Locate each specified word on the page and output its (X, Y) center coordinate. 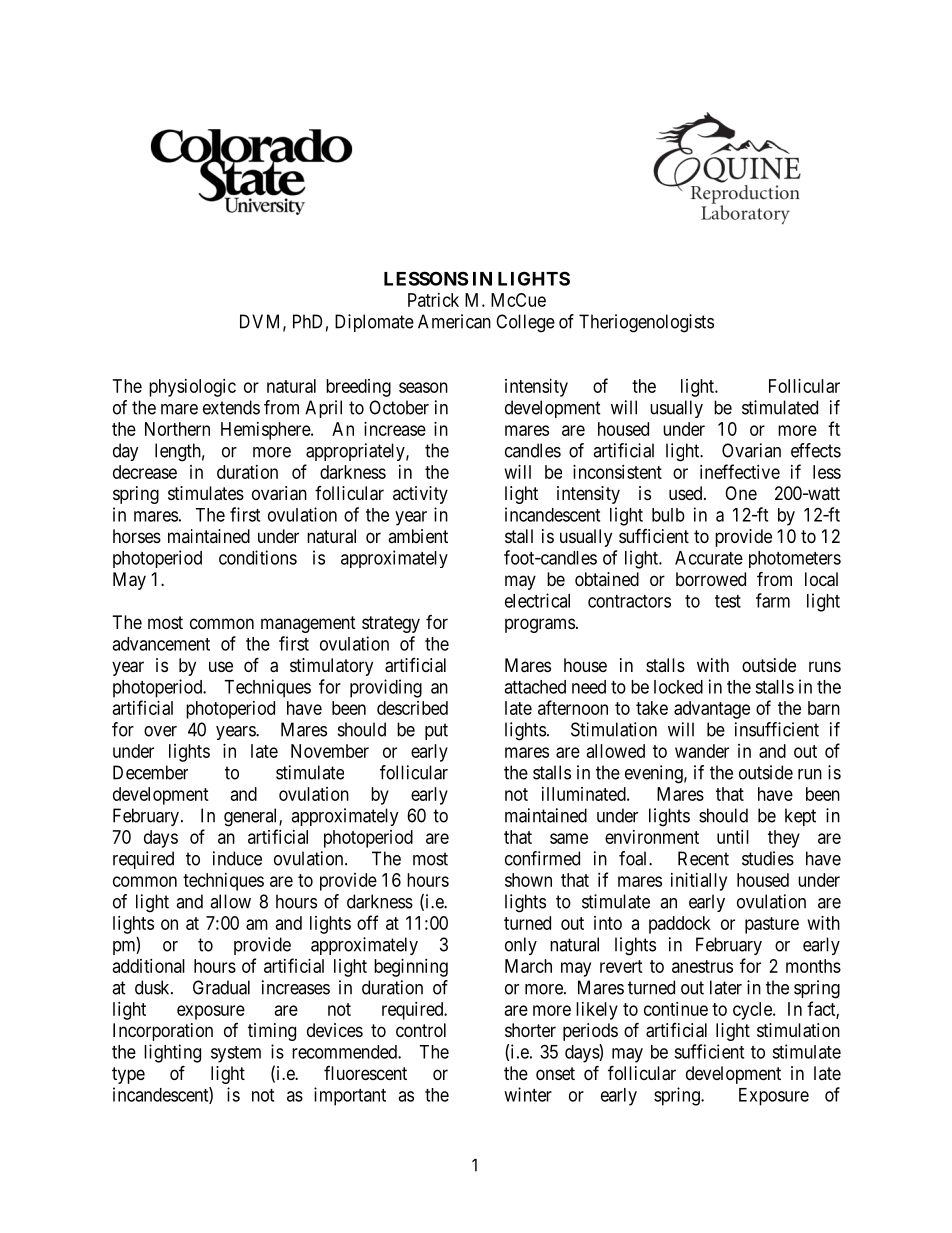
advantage (712, 710)
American (454, 321)
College (525, 323)
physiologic (192, 388)
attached (535, 687)
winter (528, 1094)
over (160, 731)
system (236, 1054)
